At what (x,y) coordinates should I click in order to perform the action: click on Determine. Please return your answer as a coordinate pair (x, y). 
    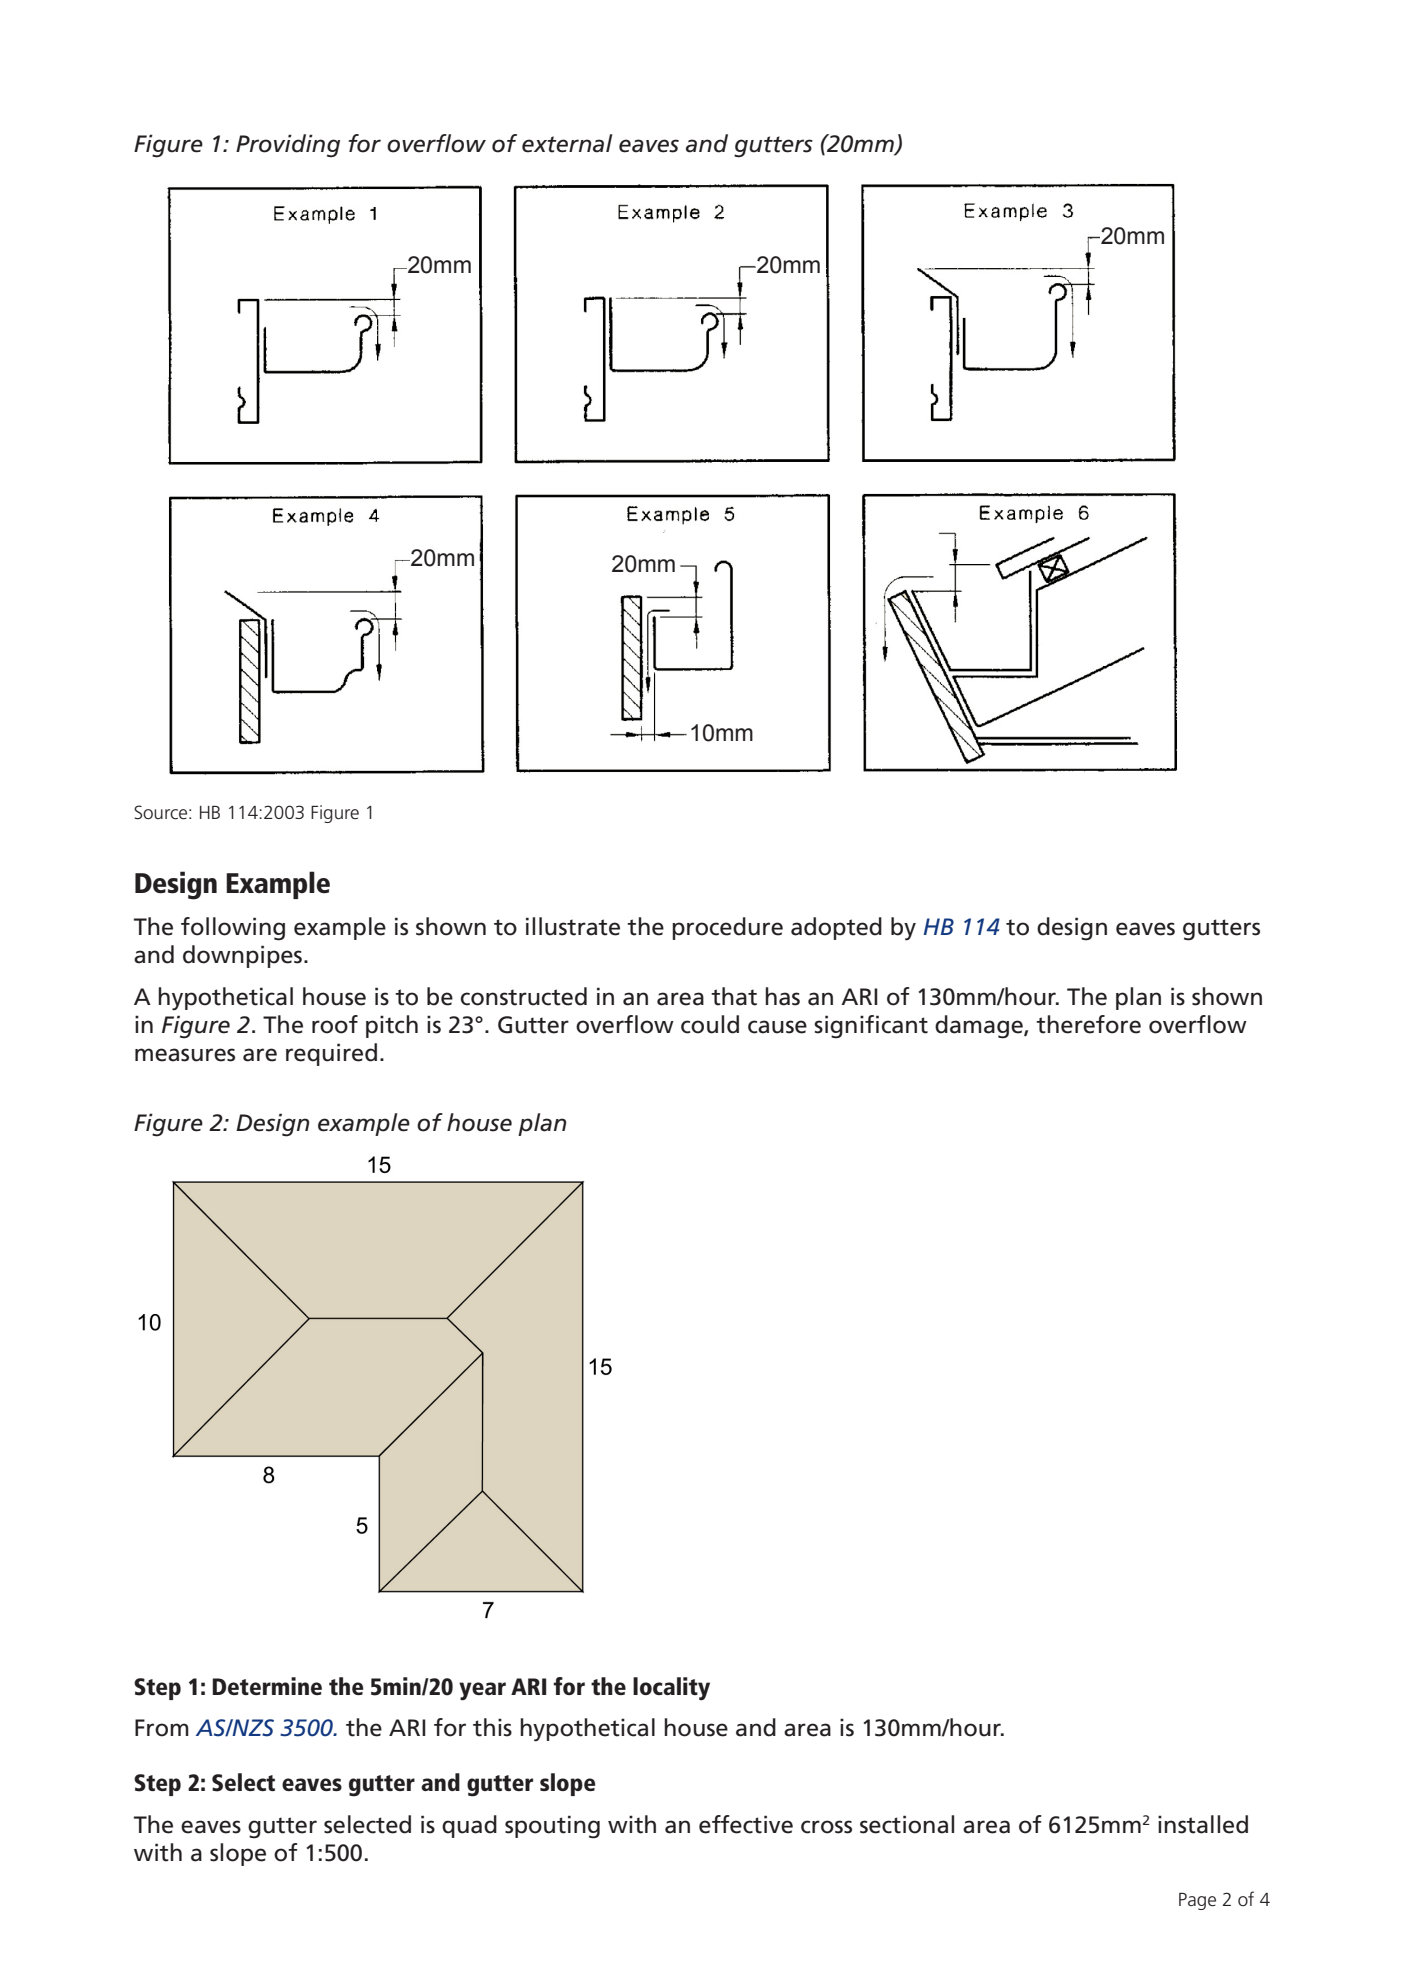
    Looking at the image, I should click on (267, 1686).
